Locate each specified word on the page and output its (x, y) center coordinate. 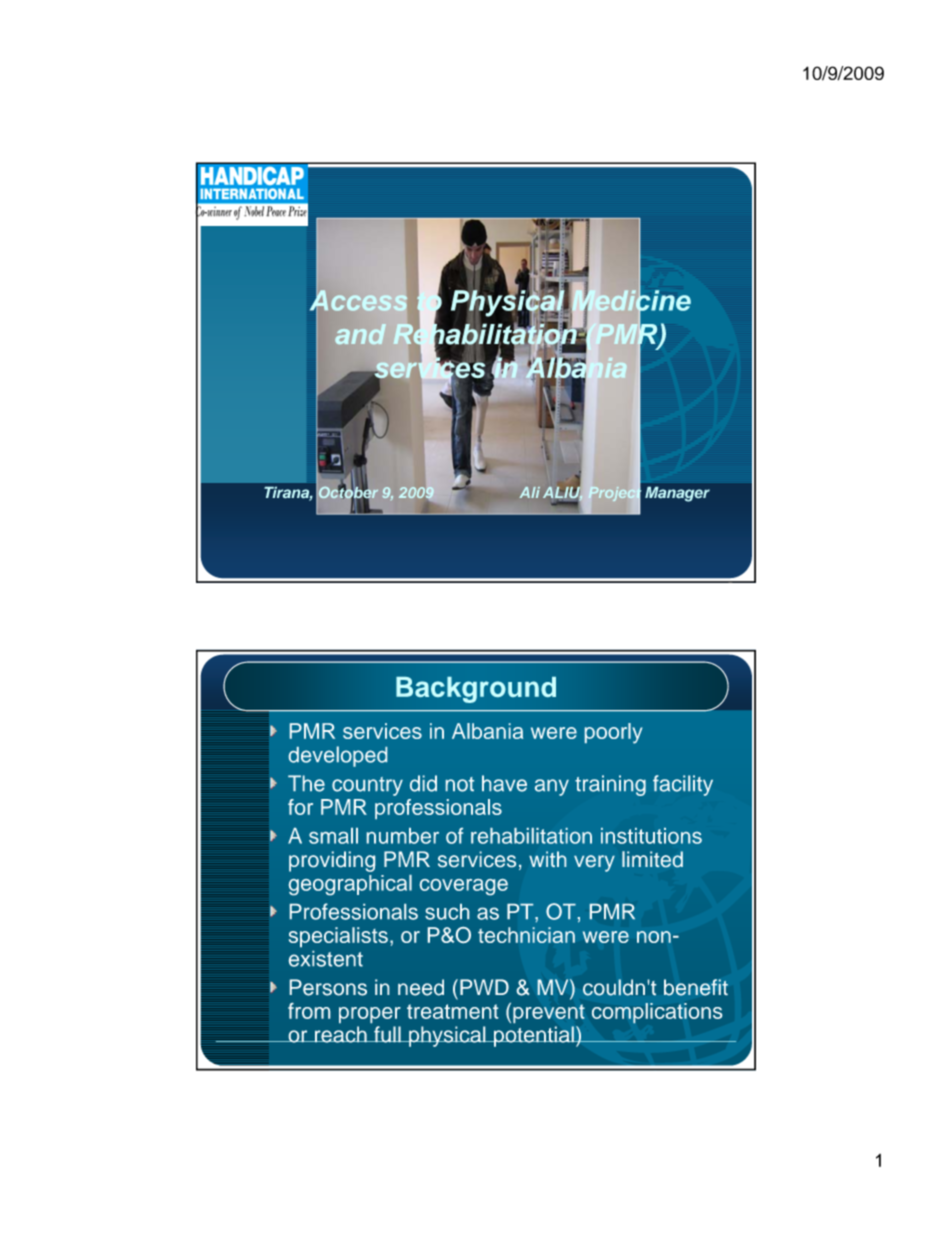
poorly (613, 733)
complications (657, 1013)
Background (476, 690)
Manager (677, 494)
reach (341, 1034)
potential (534, 1036)
